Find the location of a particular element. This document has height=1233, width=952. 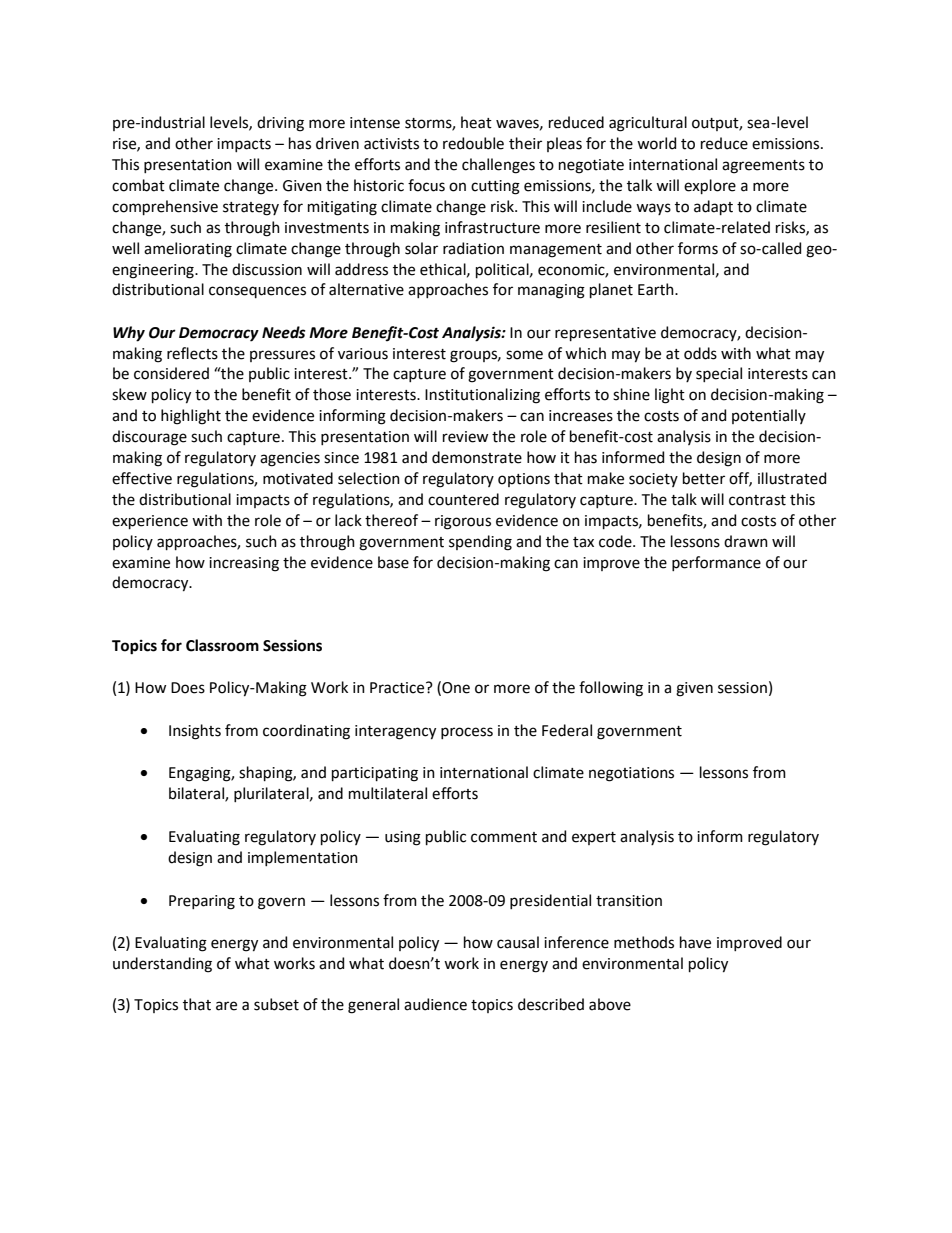

are is located at coordinates (226, 1006).
